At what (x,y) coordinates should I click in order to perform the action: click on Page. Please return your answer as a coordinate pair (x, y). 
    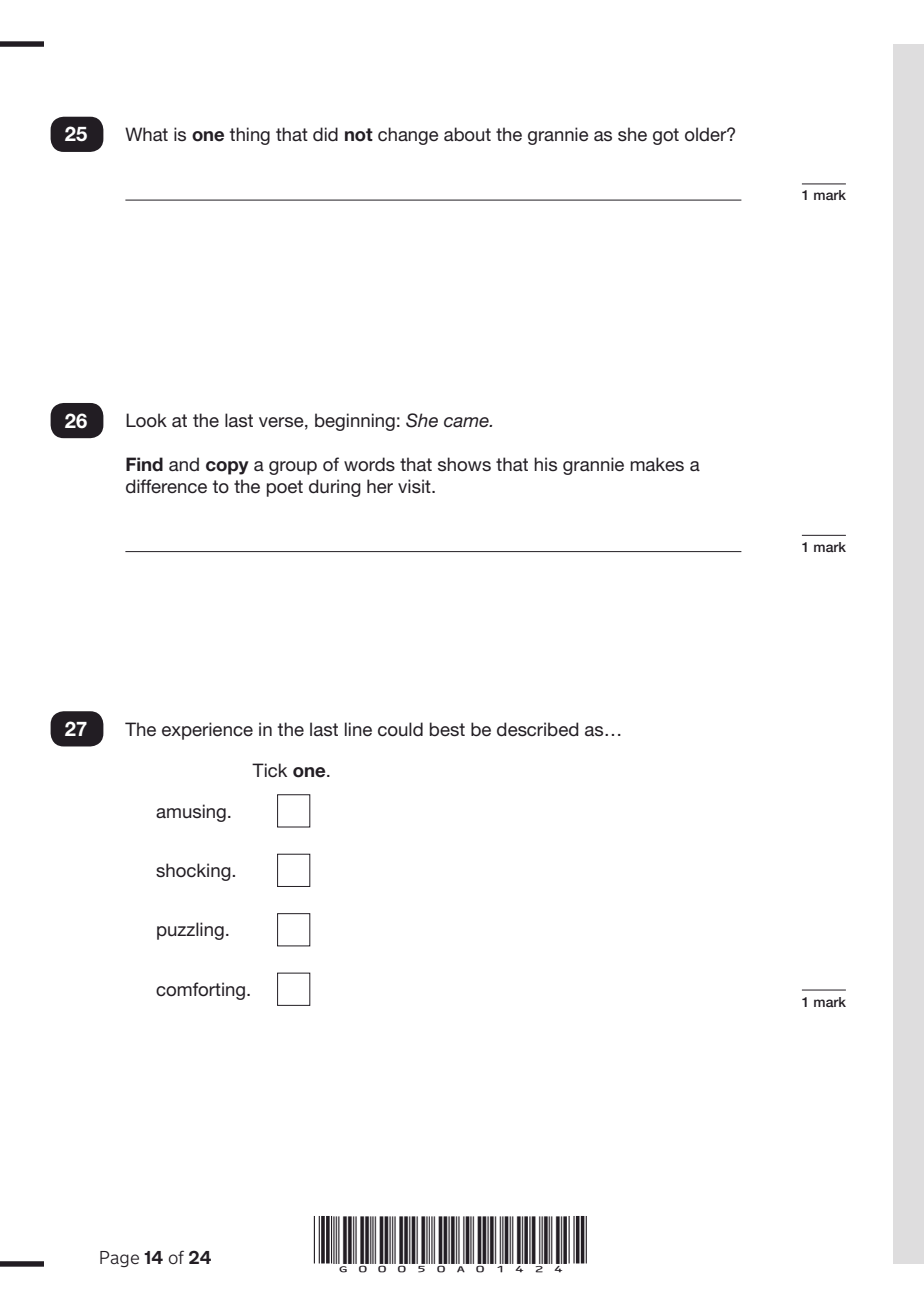
    Looking at the image, I should click on (119, 1259).
